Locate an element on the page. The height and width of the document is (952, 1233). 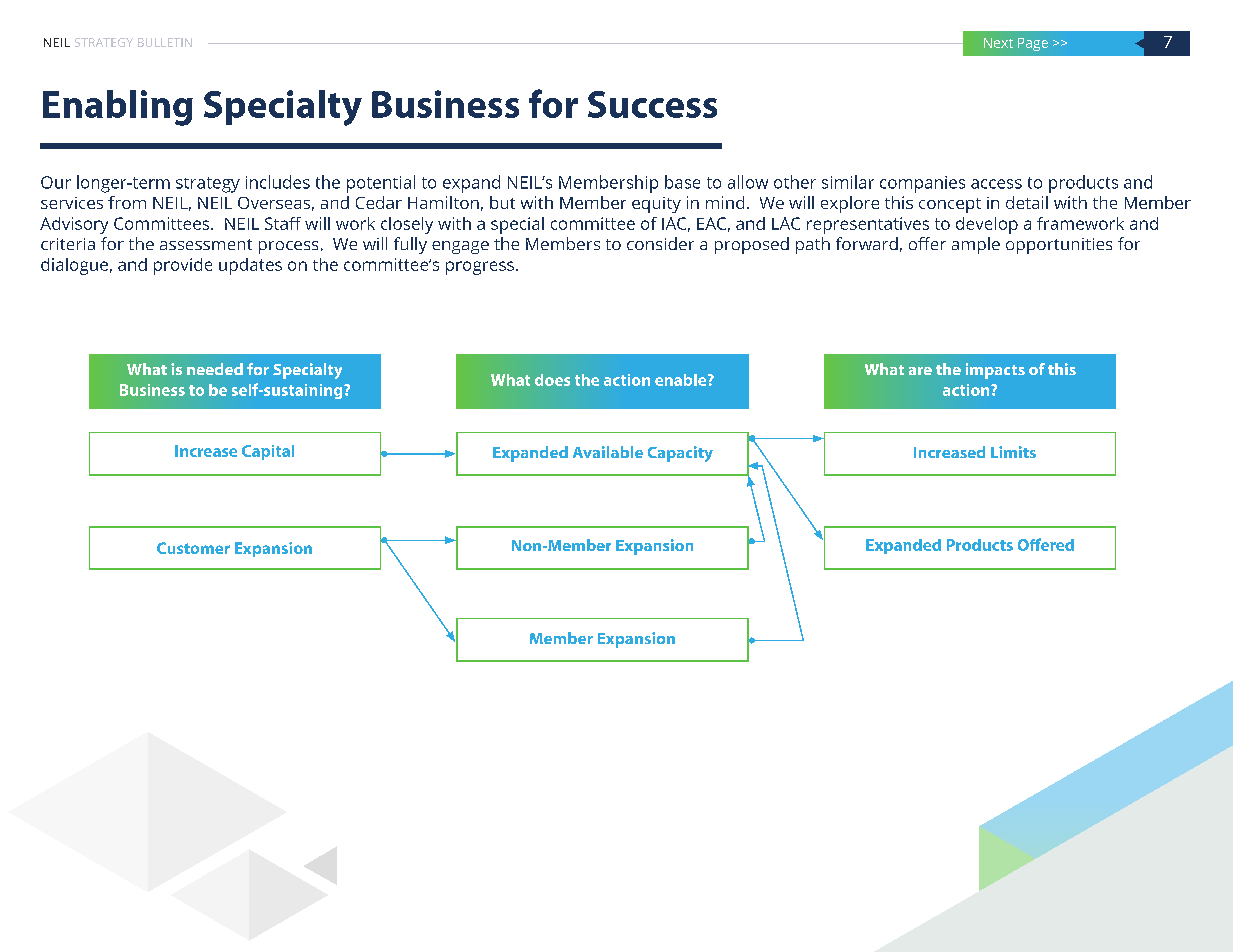
Limits is located at coordinates (1013, 452).
